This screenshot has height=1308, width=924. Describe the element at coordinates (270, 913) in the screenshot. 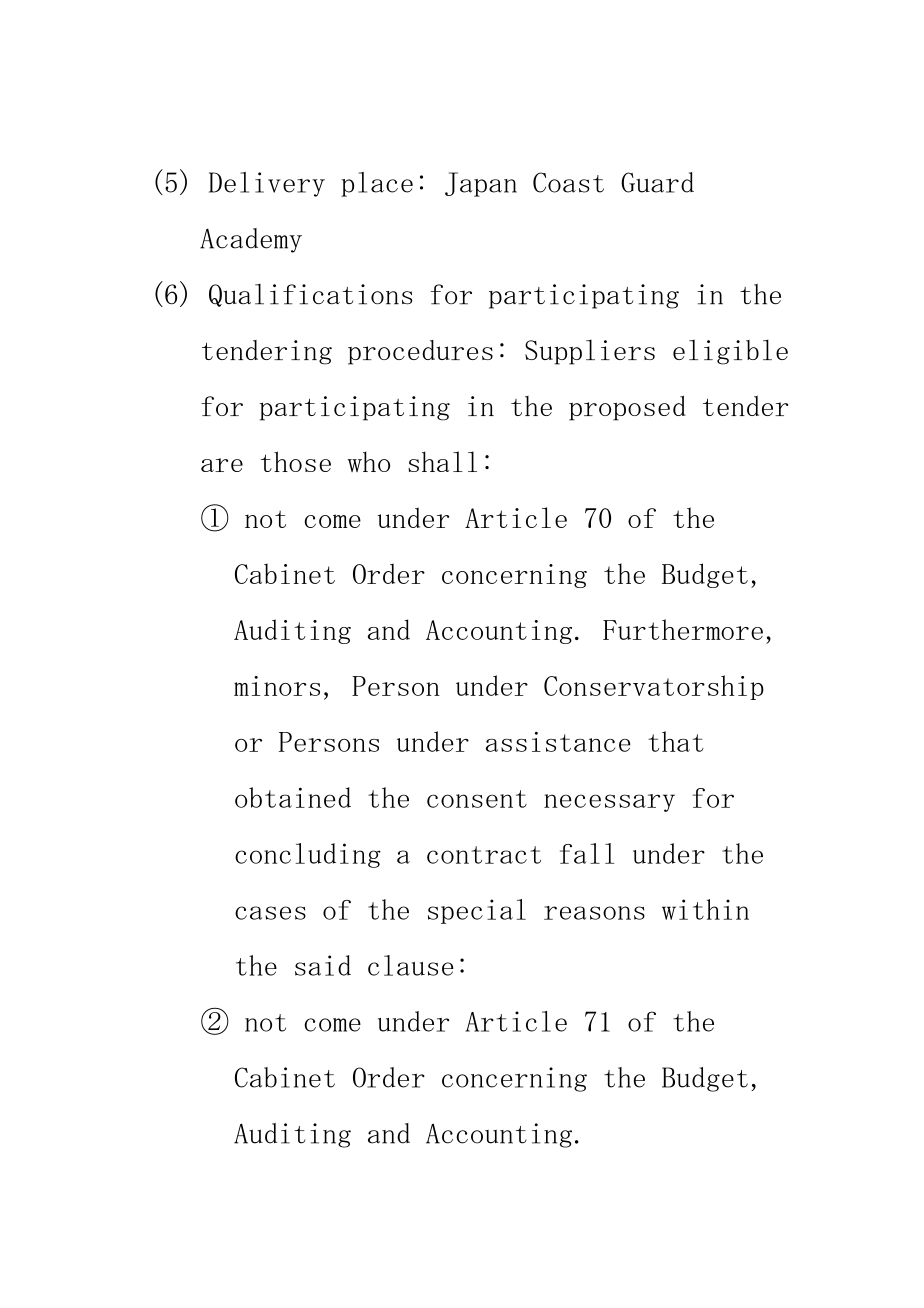

I see `cases` at that location.
